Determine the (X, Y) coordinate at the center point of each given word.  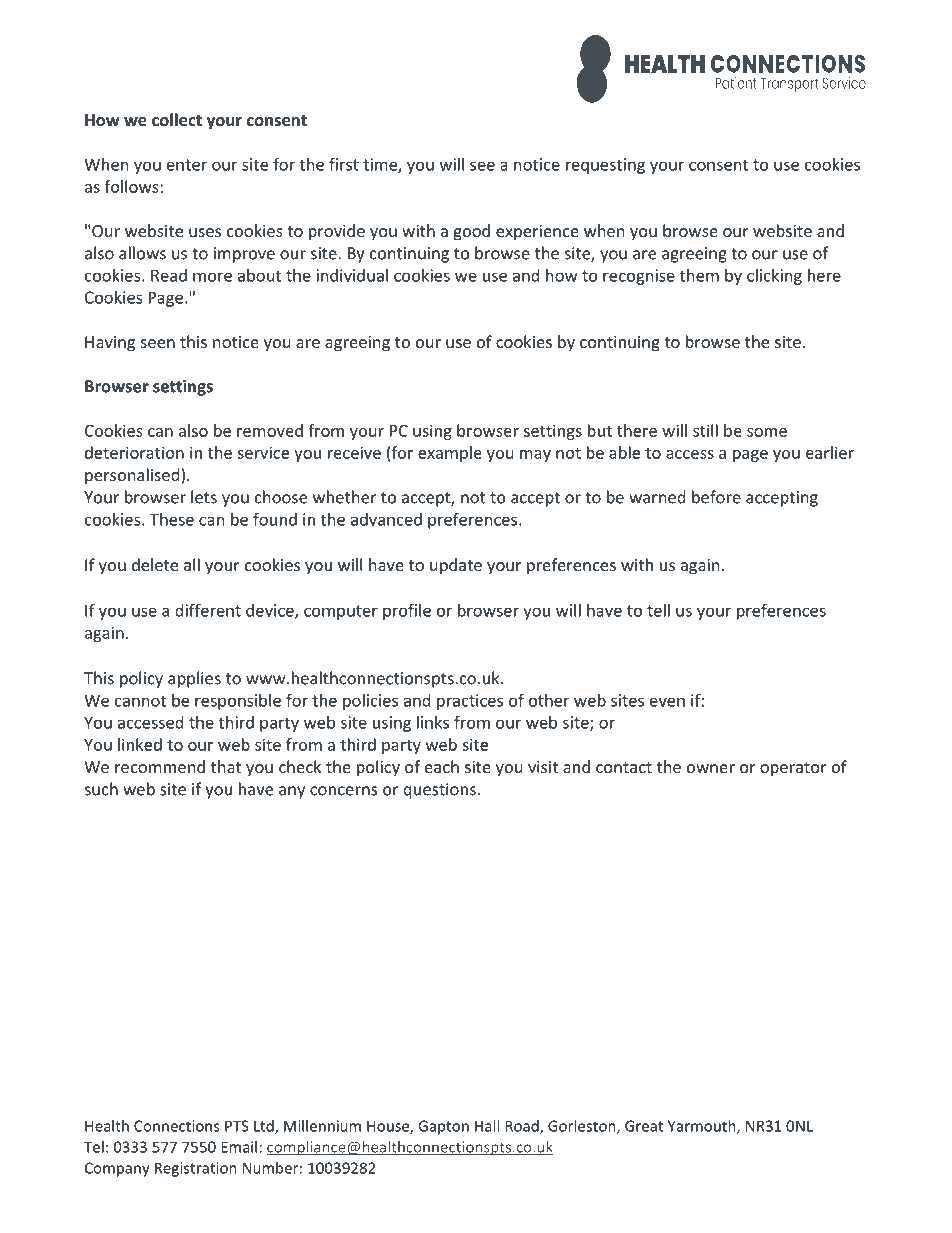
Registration (196, 1169)
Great (644, 1126)
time (381, 165)
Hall (487, 1126)
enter (187, 165)
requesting (605, 166)
